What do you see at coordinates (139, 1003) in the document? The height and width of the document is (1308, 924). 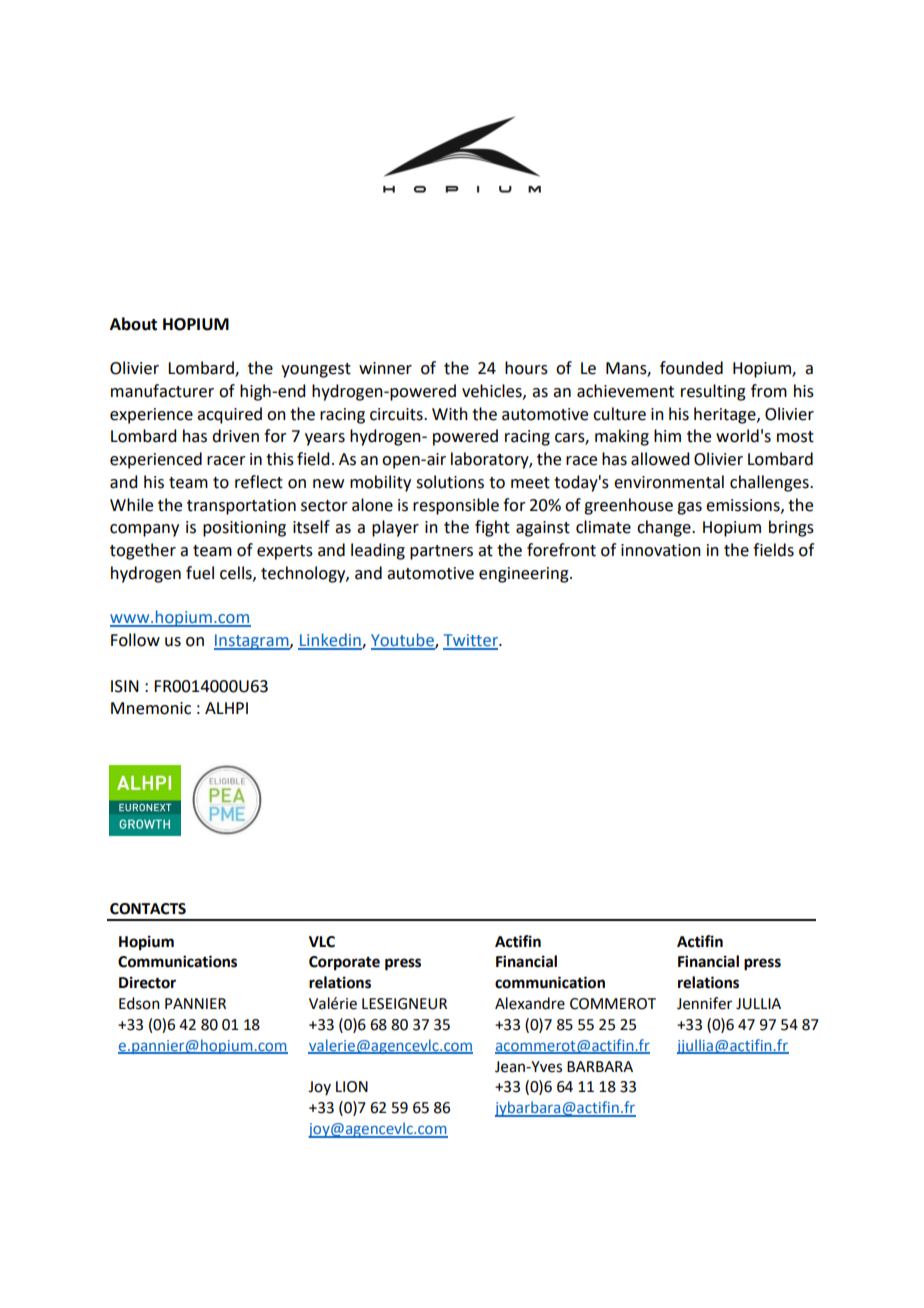 I see `Edson` at bounding box center [139, 1003].
